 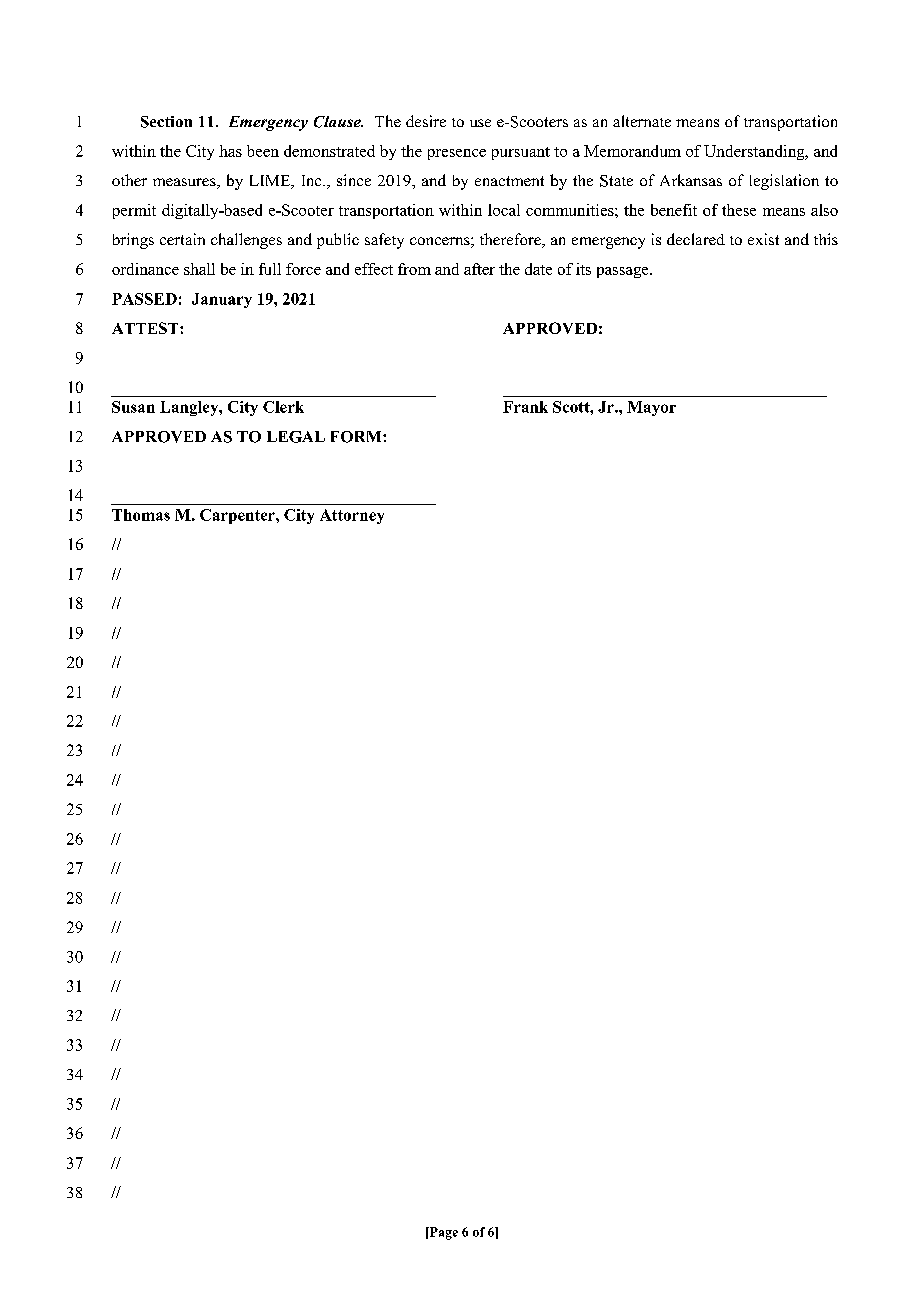 I want to click on Carpenter, so click(x=238, y=516).
